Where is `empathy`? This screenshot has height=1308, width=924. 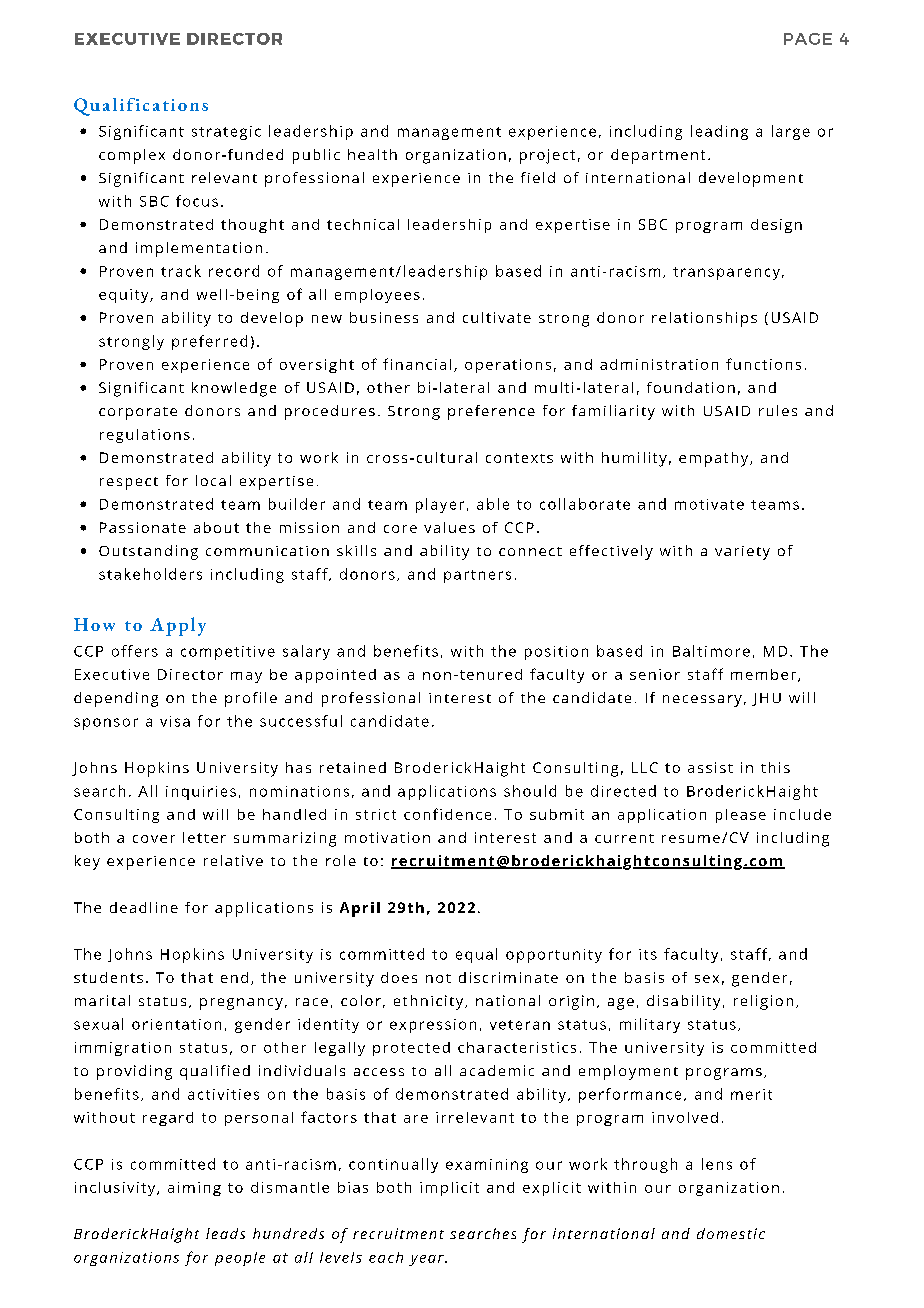
empathy is located at coordinates (715, 459).
